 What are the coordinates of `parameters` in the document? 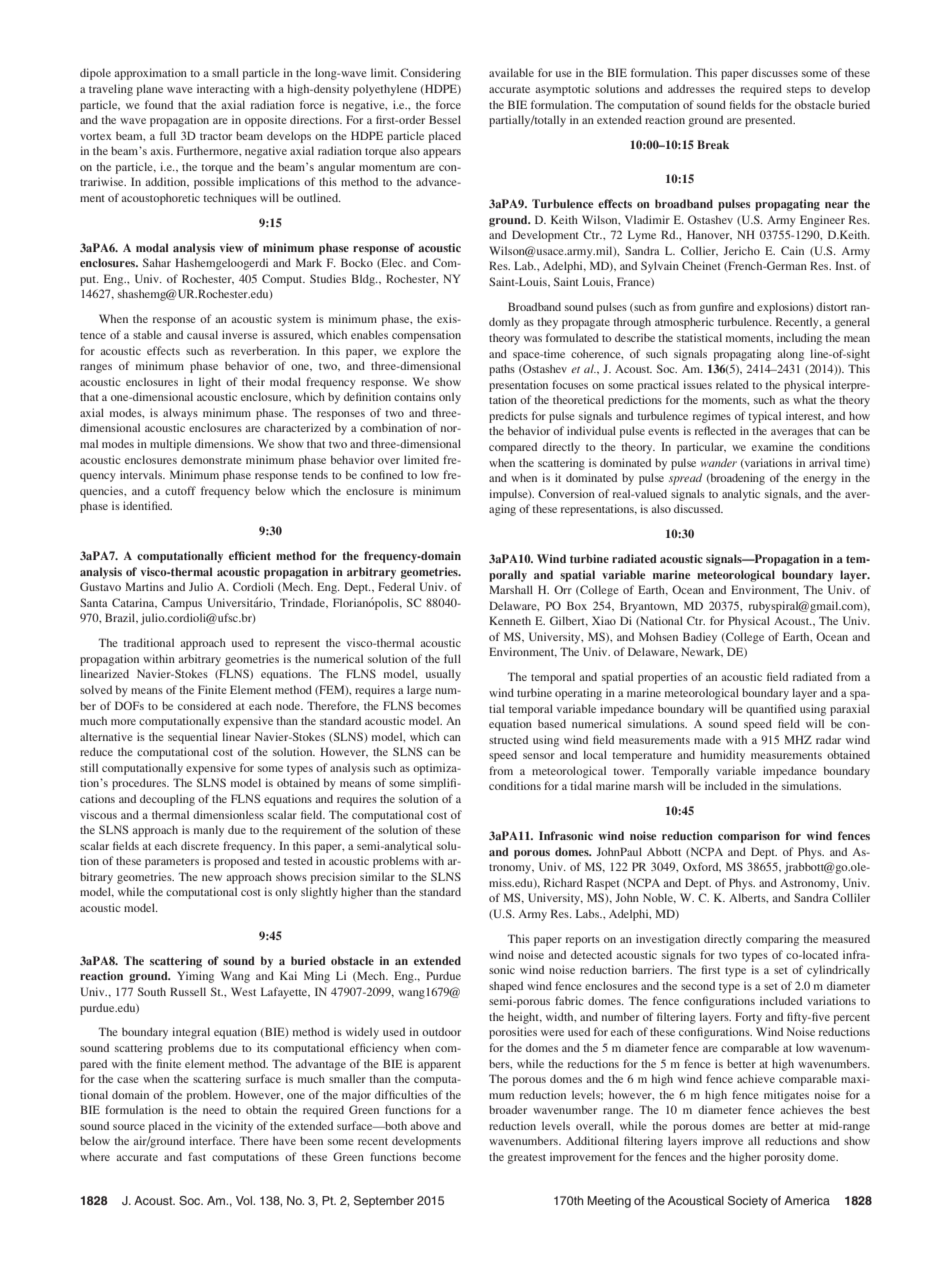 It's located at (172, 863).
